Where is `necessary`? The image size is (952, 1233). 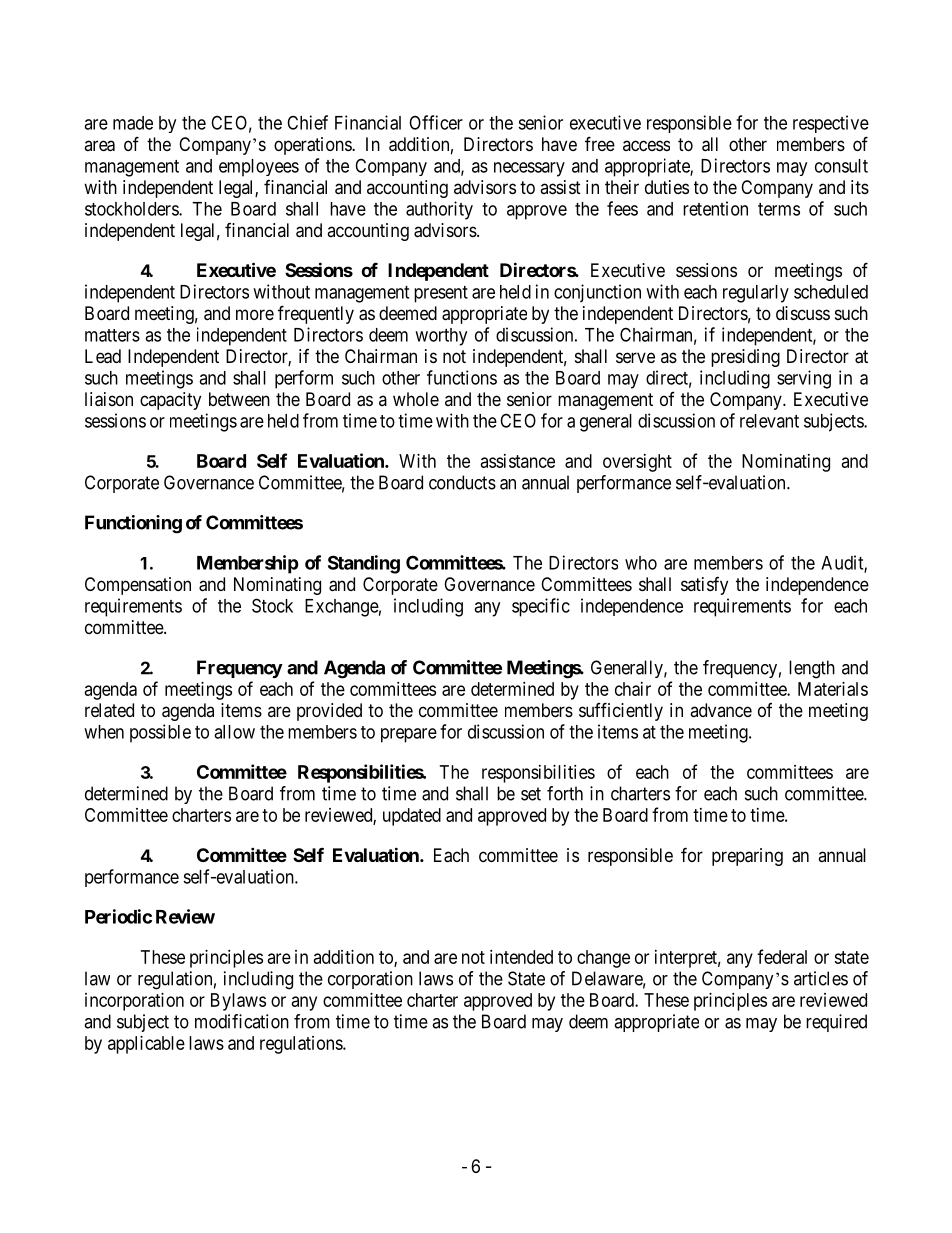 necessary is located at coordinates (529, 169).
